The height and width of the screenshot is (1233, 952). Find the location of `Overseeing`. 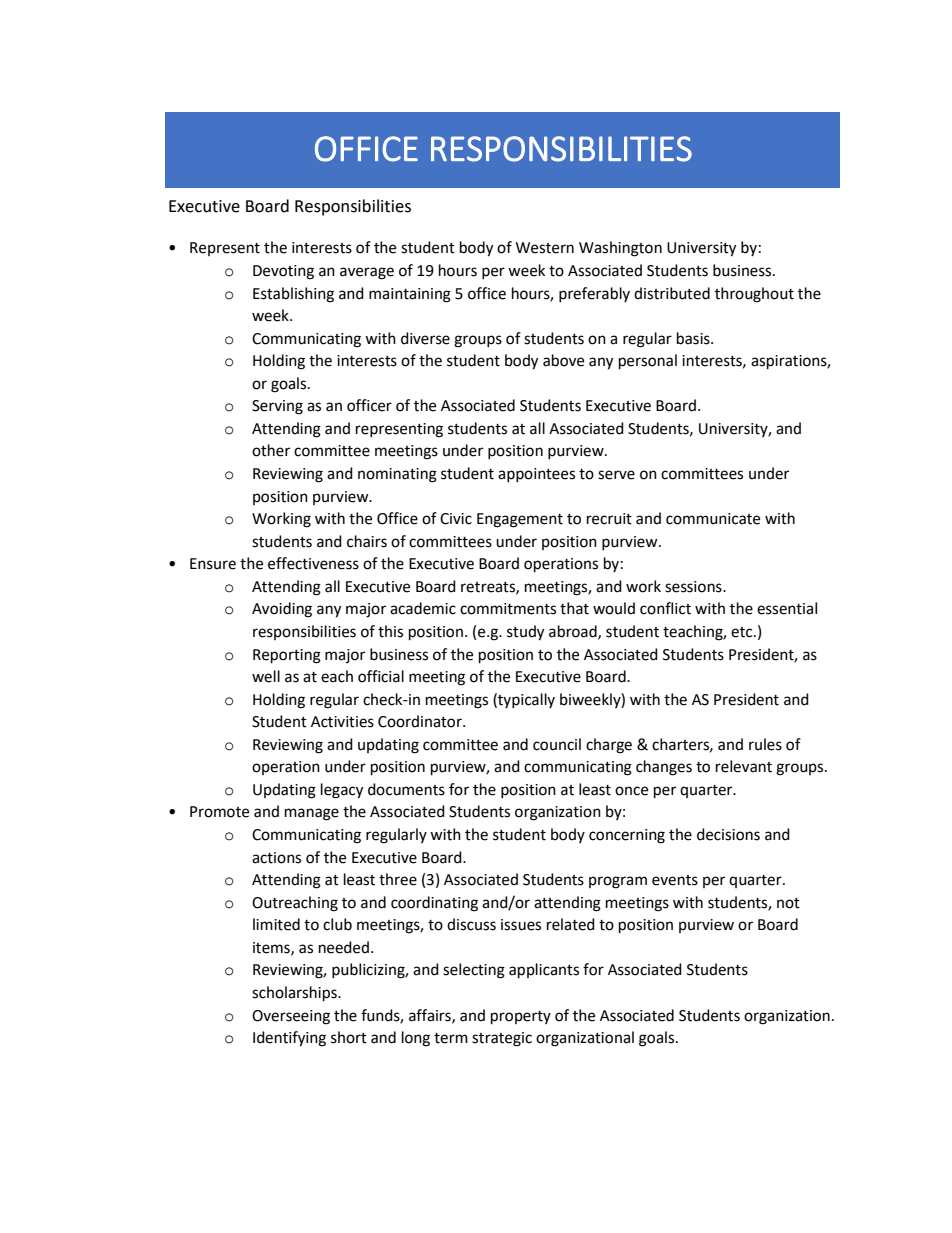

Overseeing is located at coordinates (291, 1017).
